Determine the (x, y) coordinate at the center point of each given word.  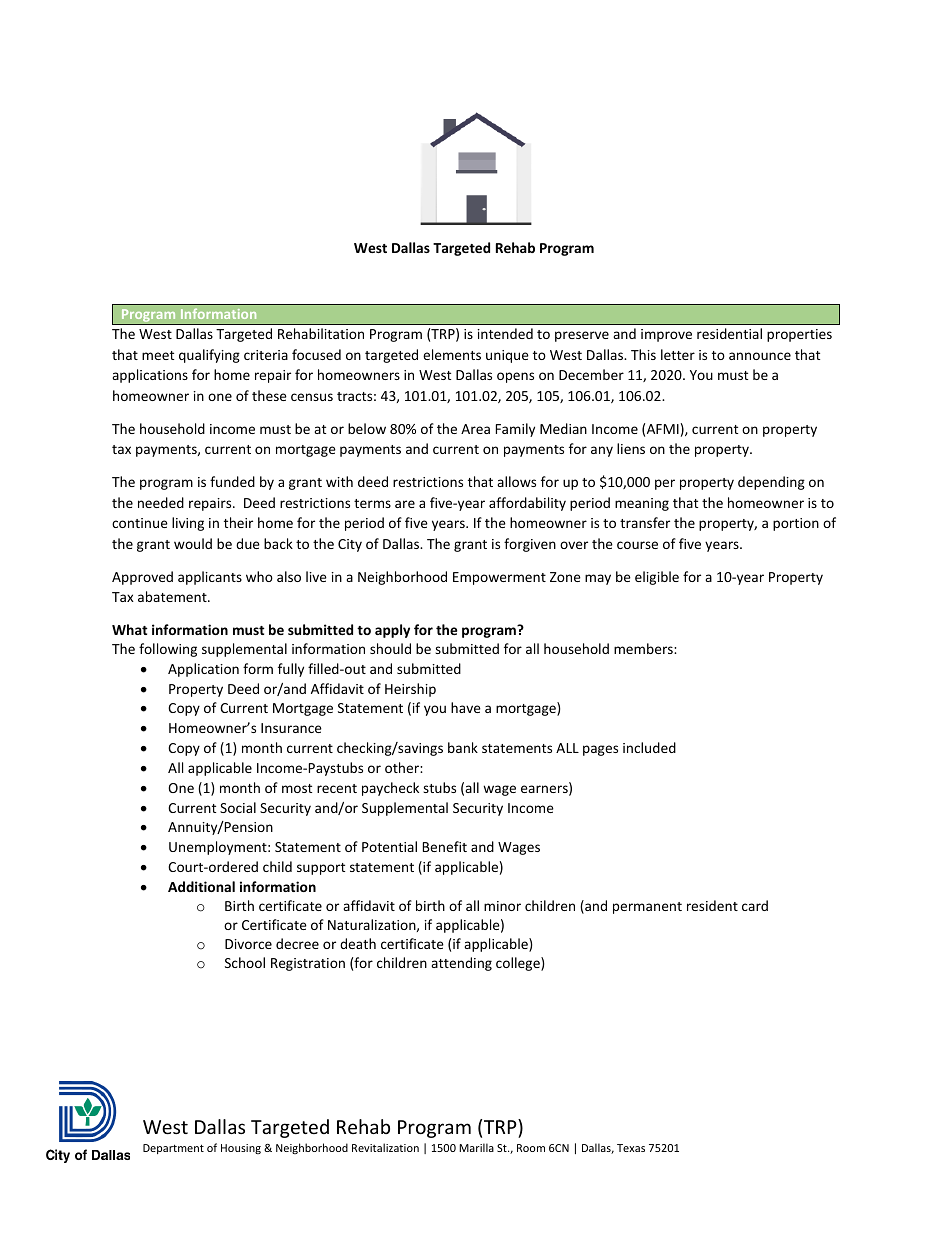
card (755, 905)
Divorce (248, 944)
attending (461, 964)
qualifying (209, 356)
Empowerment (499, 578)
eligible (657, 578)
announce (760, 356)
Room (531, 1148)
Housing (241, 1149)
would (193, 543)
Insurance (291, 728)
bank (463, 747)
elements (452, 354)
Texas (631, 1148)
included (649, 747)
